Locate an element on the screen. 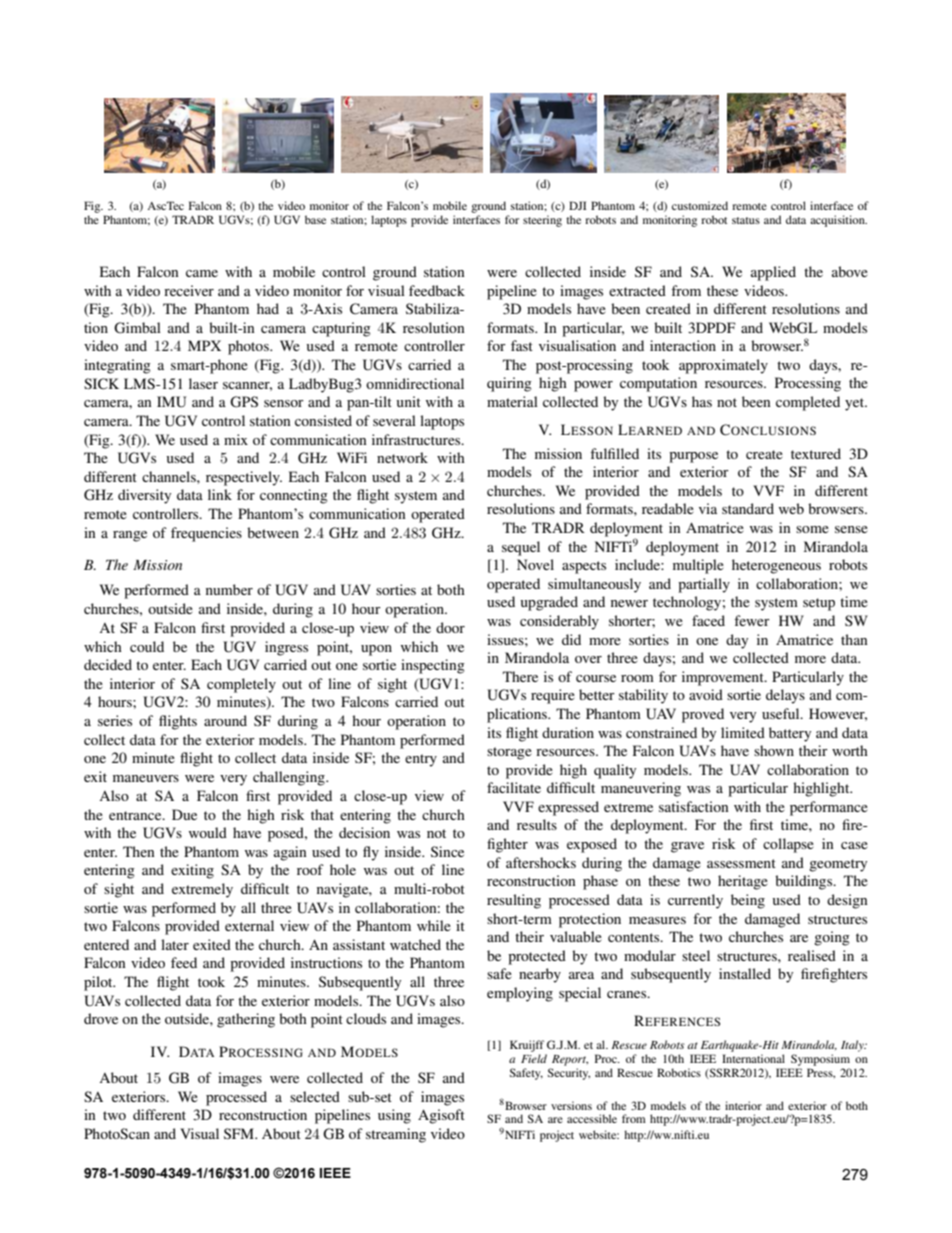 The height and width of the screenshot is (1233, 952). frequencies is located at coordinates (206, 534).
